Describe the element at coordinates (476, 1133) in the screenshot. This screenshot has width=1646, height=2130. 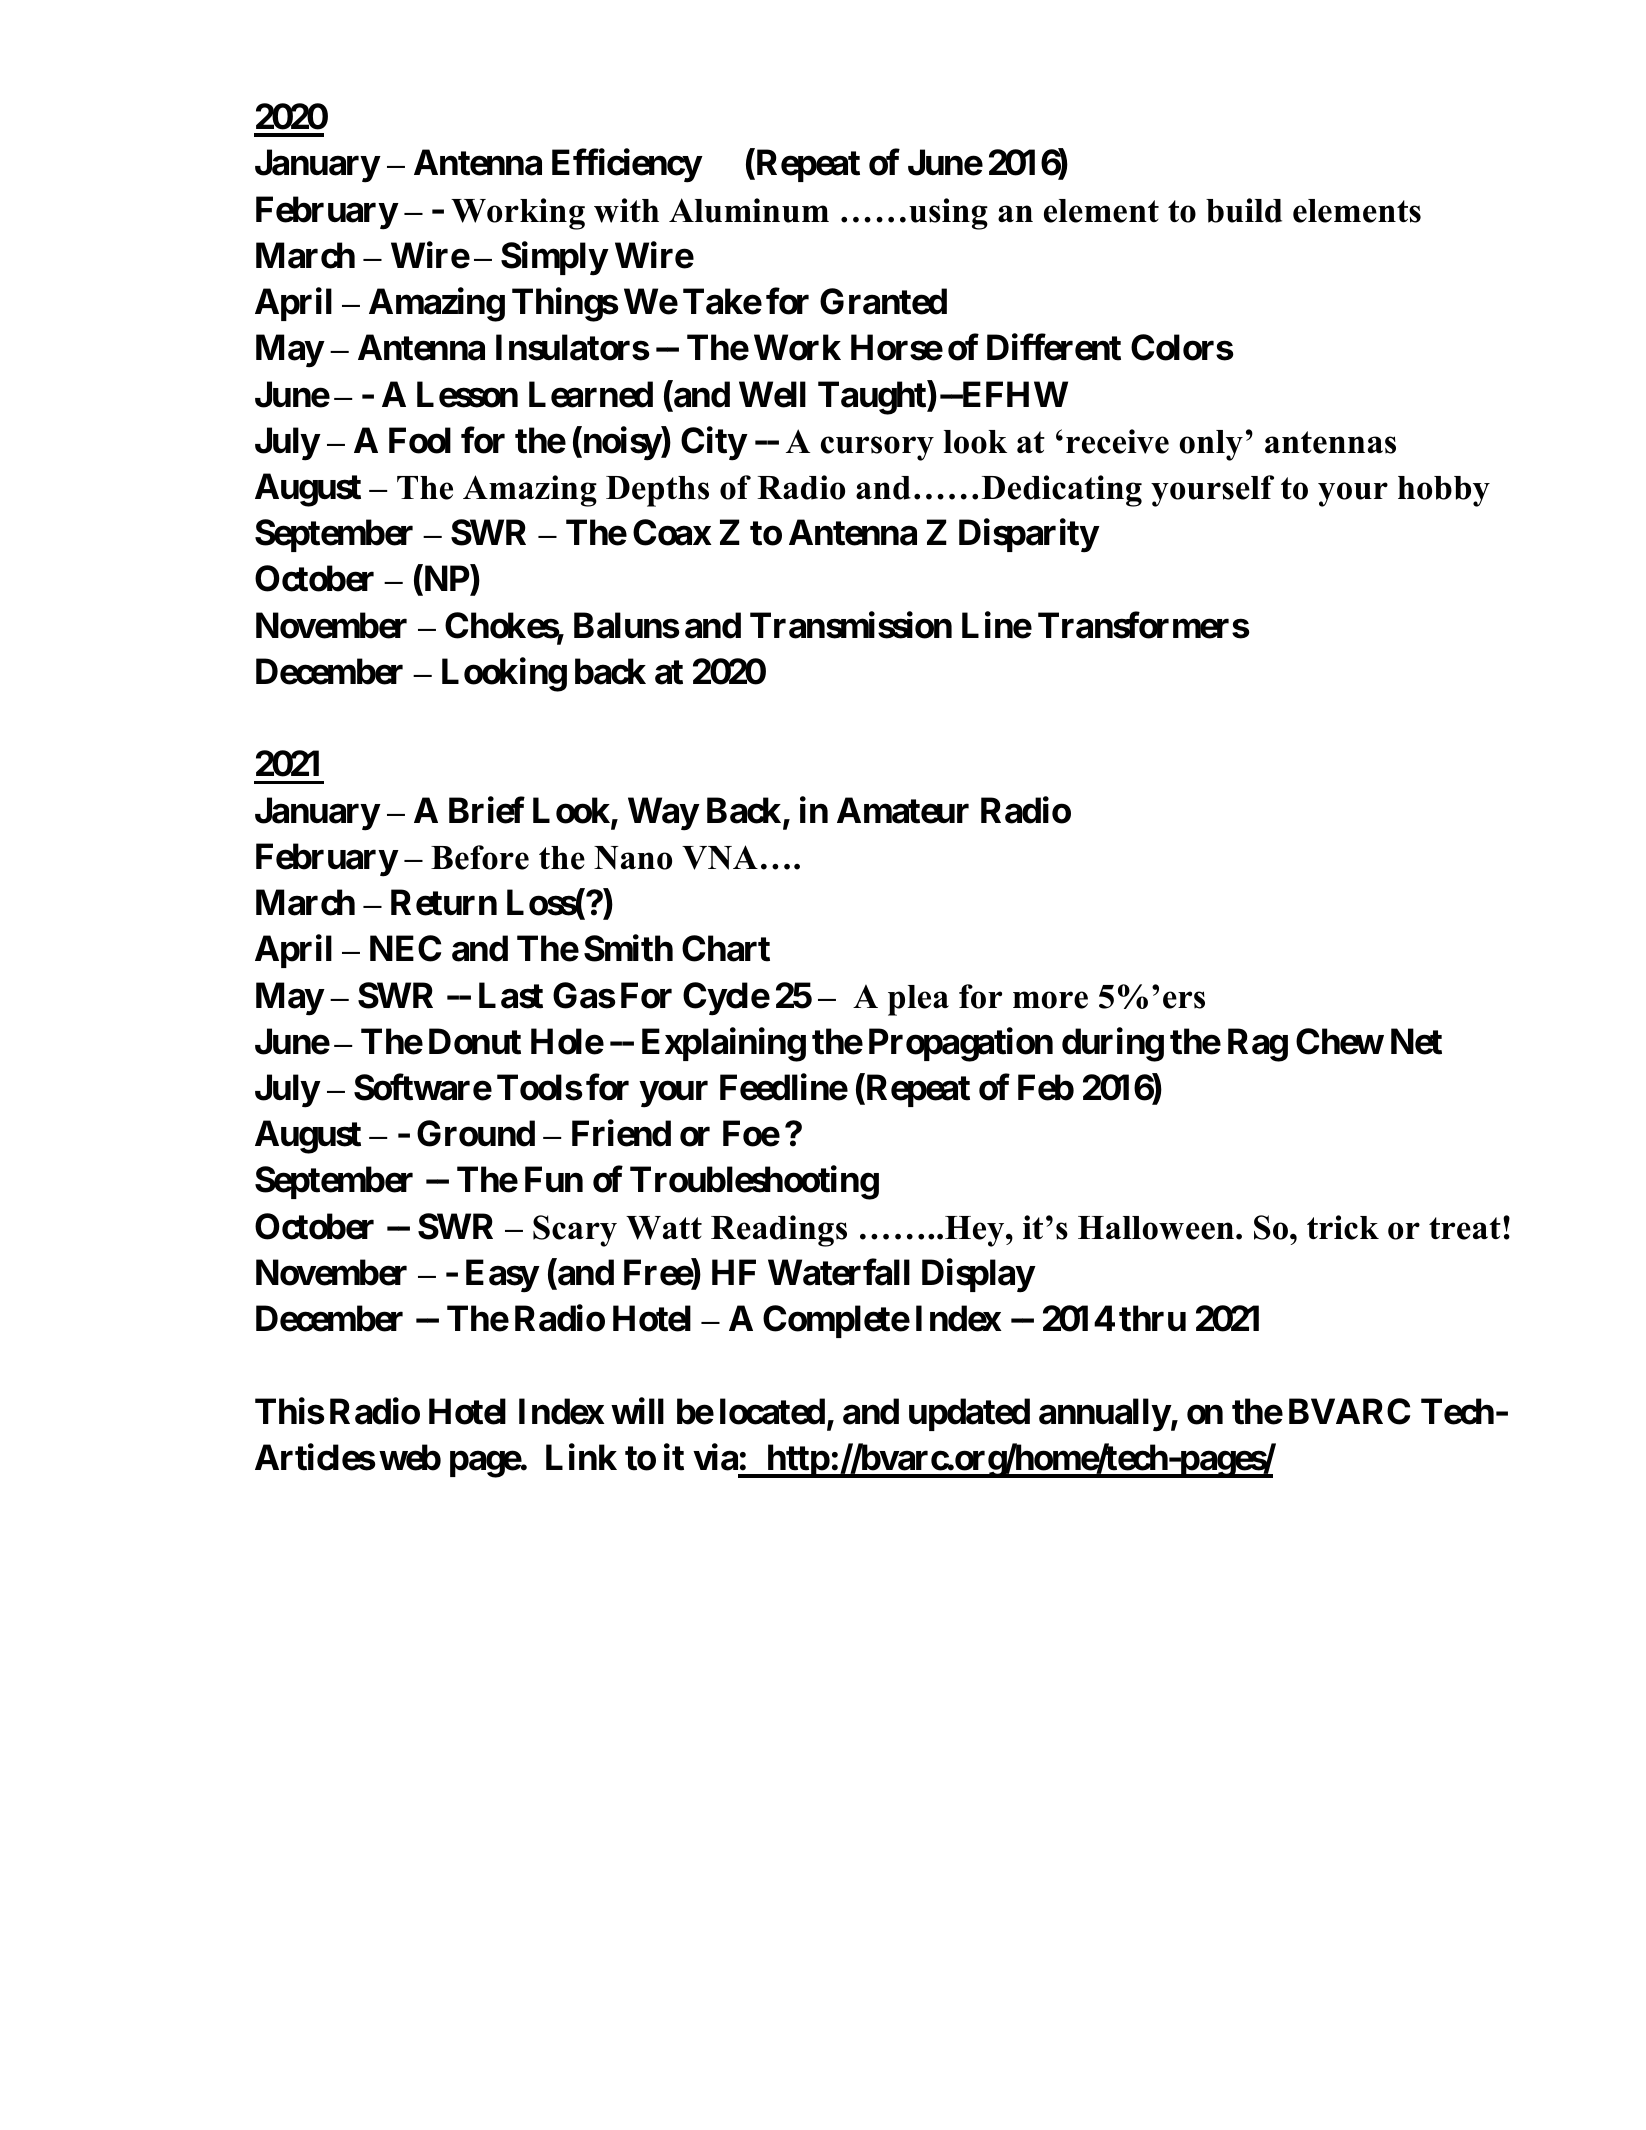
I see `Ground` at that location.
